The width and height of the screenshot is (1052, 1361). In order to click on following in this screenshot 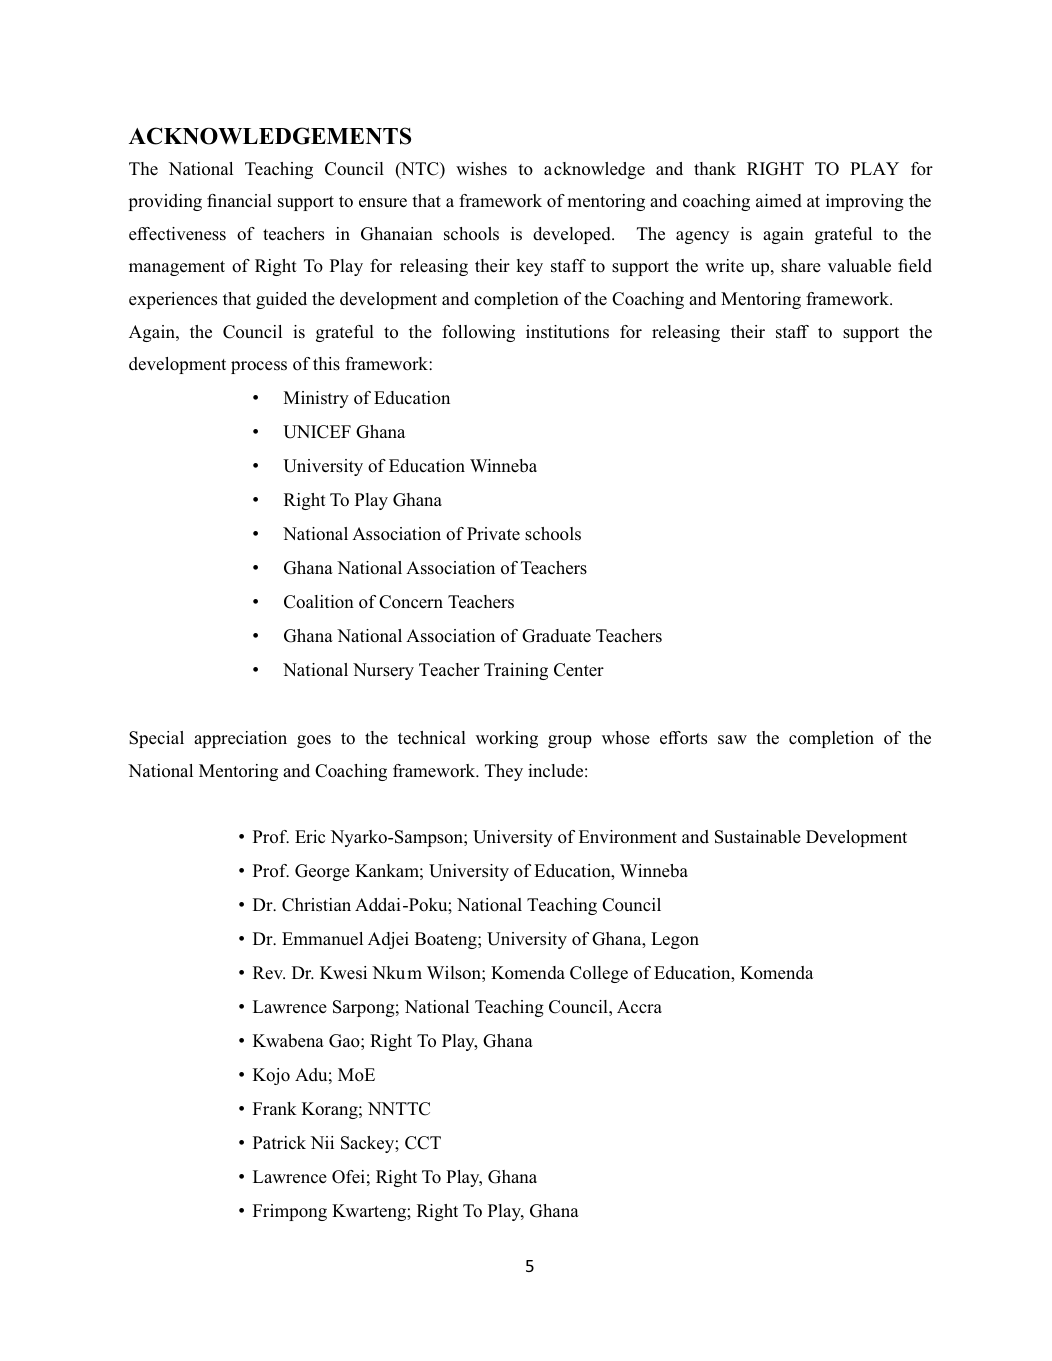, I will do `click(478, 333)`.
